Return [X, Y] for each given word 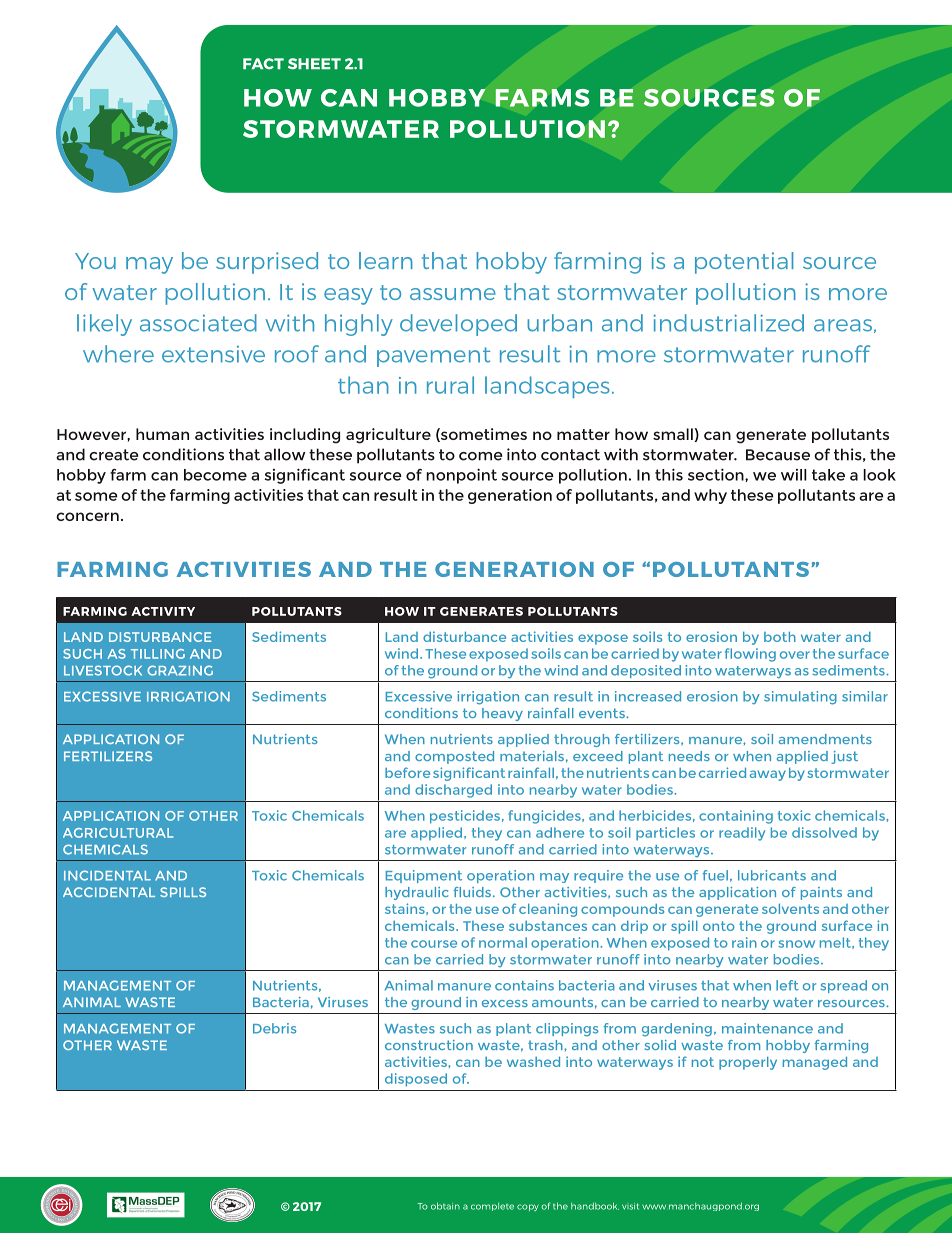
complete [492, 1207]
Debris [274, 1028]
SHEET [314, 64]
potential [744, 263]
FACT [263, 64]
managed [815, 1063]
